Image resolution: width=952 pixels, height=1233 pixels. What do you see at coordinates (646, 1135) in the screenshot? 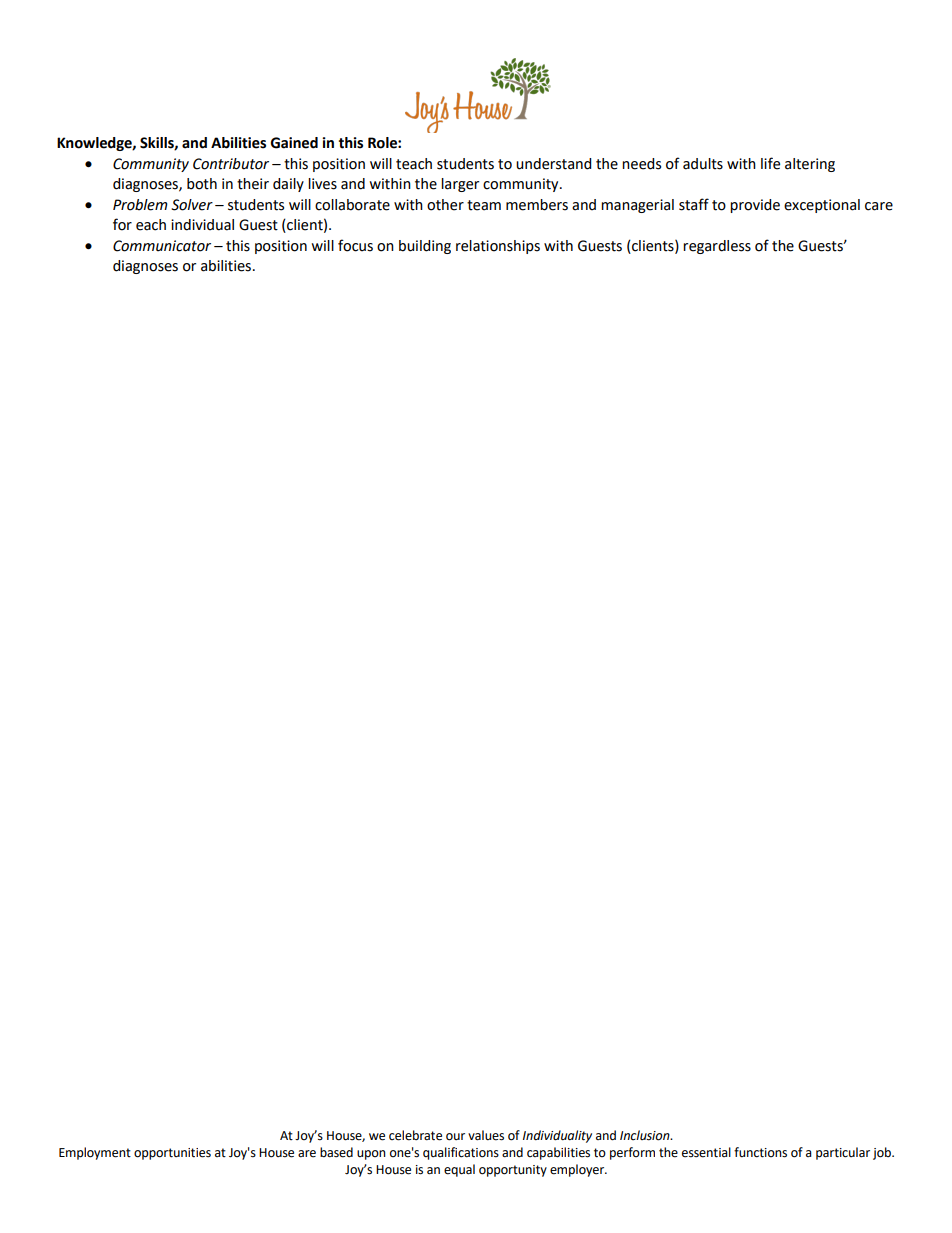
I see `Inclusion` at bounding box center [646, 1135].
